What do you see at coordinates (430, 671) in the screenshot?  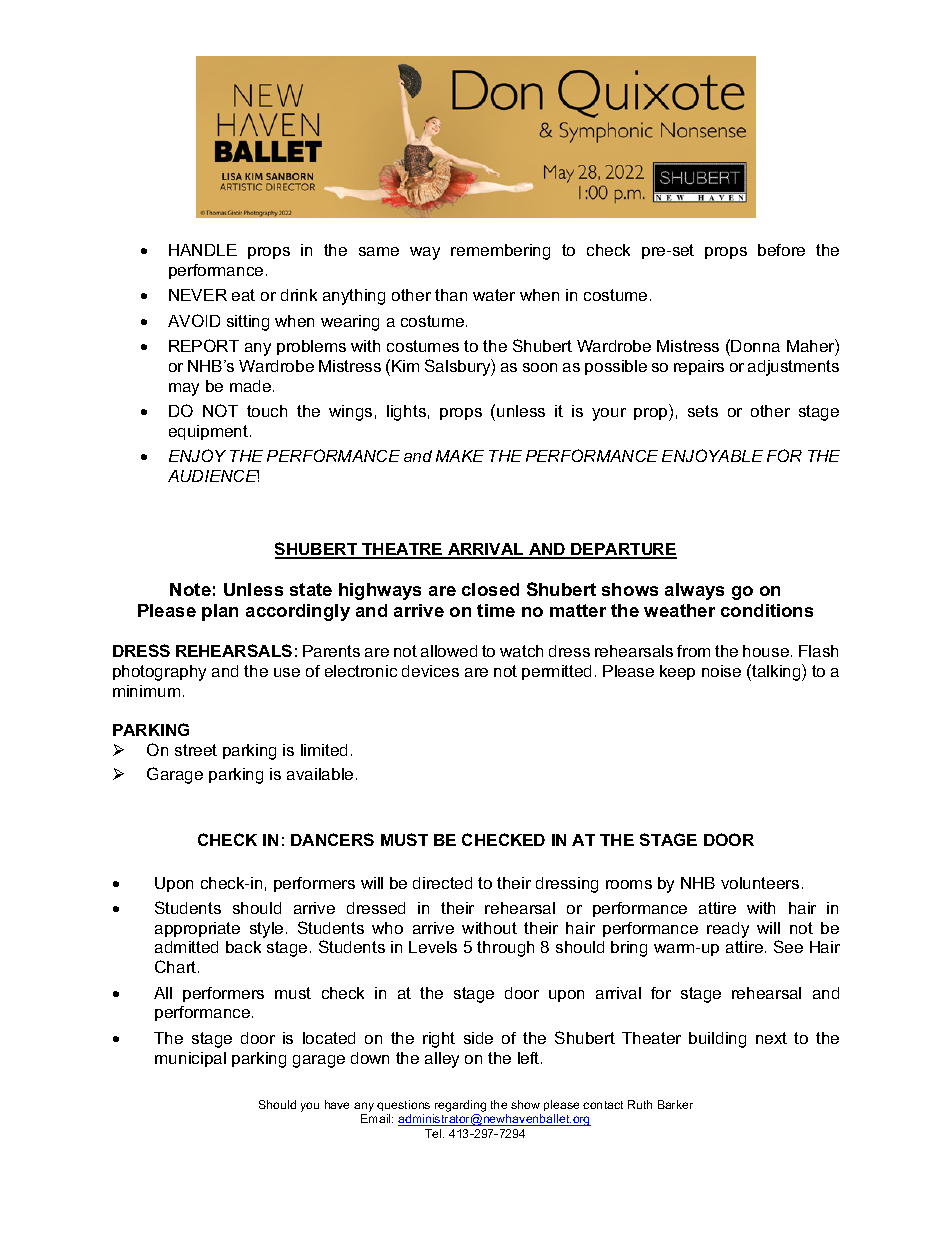 I see `devices` at bounding box center [430, 671].
